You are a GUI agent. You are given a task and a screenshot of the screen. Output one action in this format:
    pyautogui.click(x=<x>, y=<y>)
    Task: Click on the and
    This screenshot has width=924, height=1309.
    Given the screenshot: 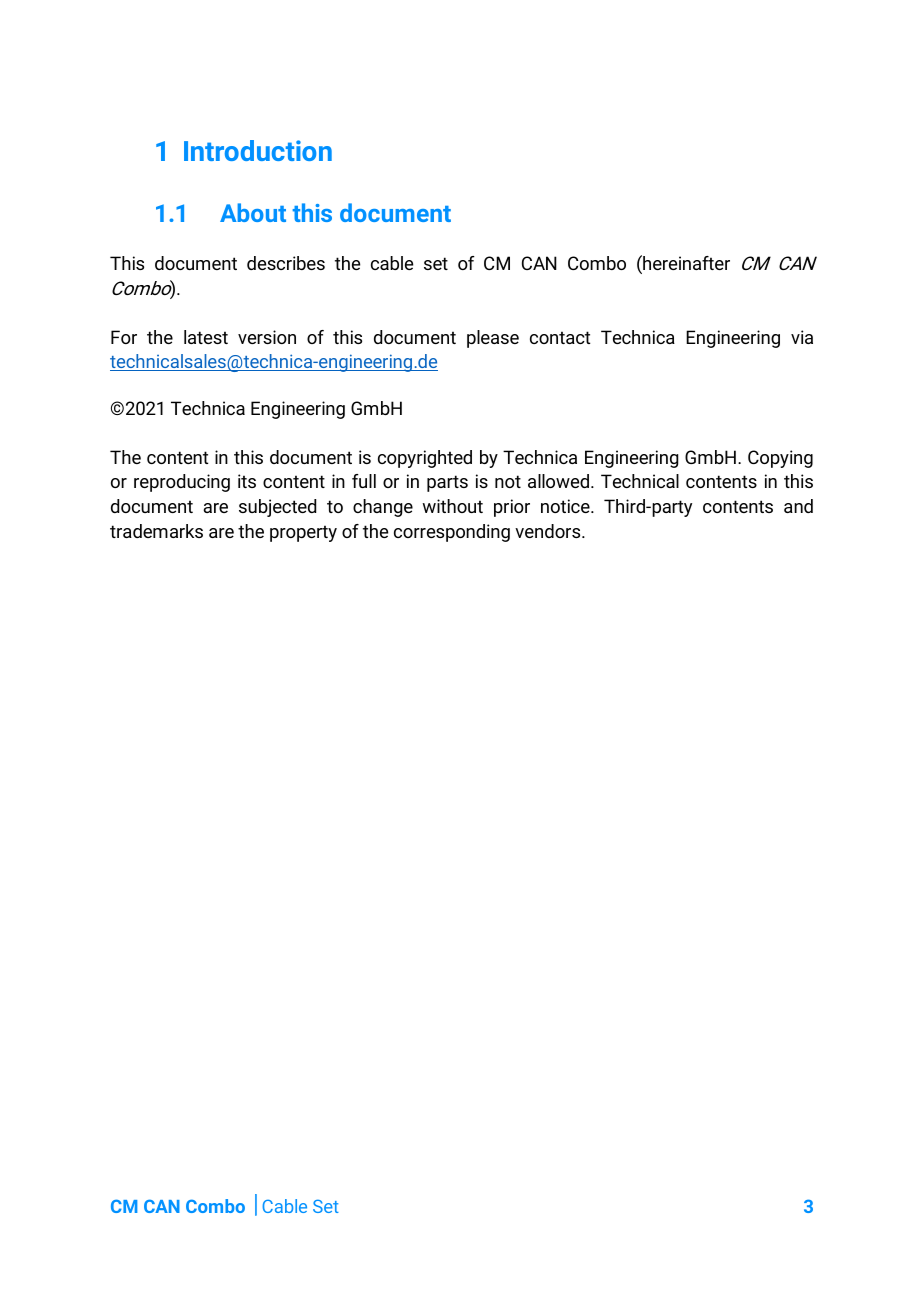 What is the action you would take?
    pyautogui.click(x=798, y=506)
